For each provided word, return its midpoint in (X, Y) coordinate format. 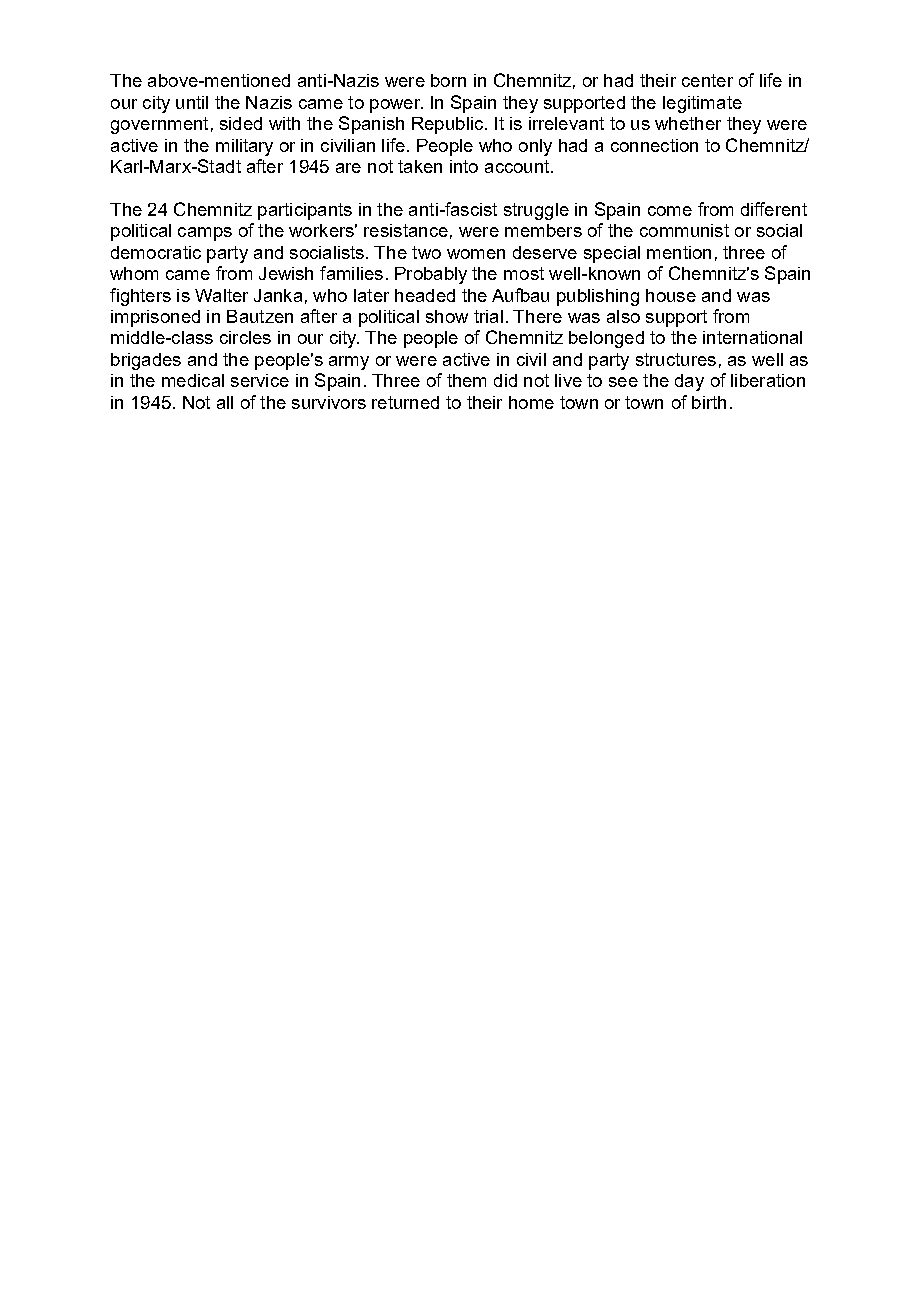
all (225, 402)
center (707, 80)
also (623, 316)
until (192, 102)
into (464, 166)
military (244, 147)
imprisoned (155, 318)
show (447, 316)
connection (654, 145)
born (448, 80)
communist (684, 230)
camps (205, 234)
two (426, 252)
